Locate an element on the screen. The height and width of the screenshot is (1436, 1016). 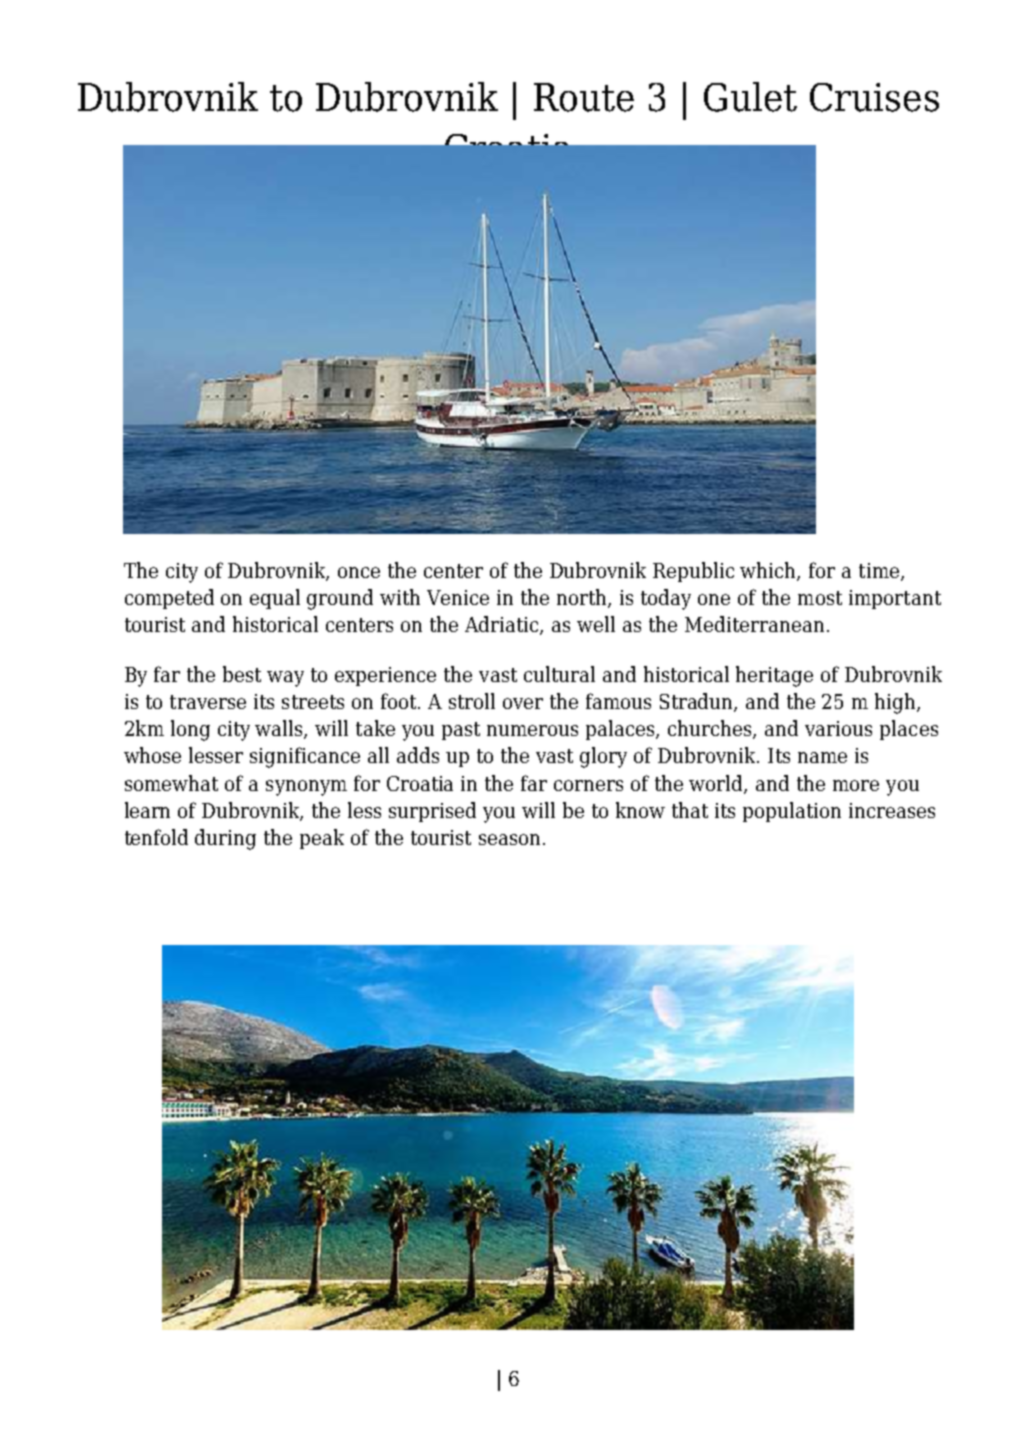
equal is located at coordinates (275, 599).
